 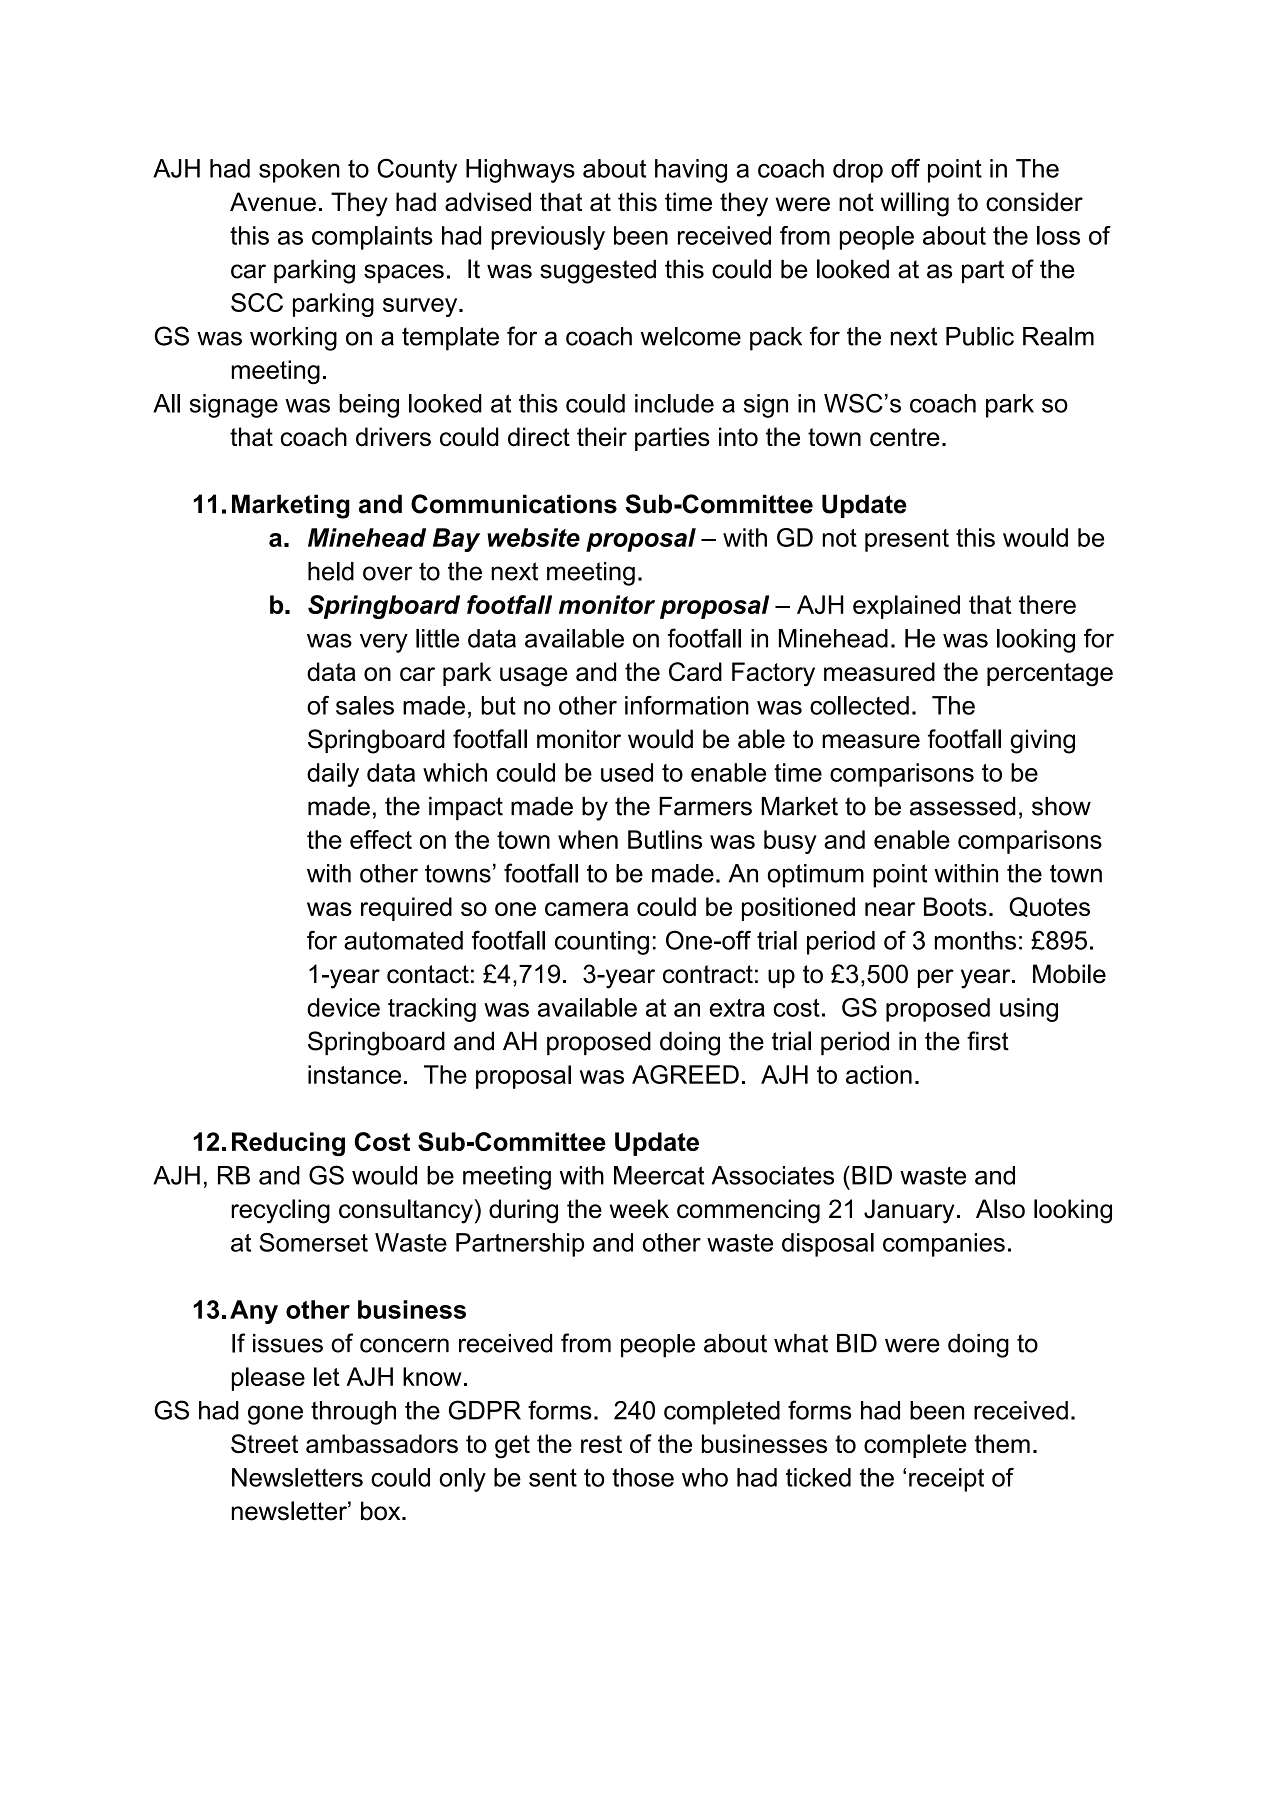 I want to click on explained, so click(x=906, y=607).
